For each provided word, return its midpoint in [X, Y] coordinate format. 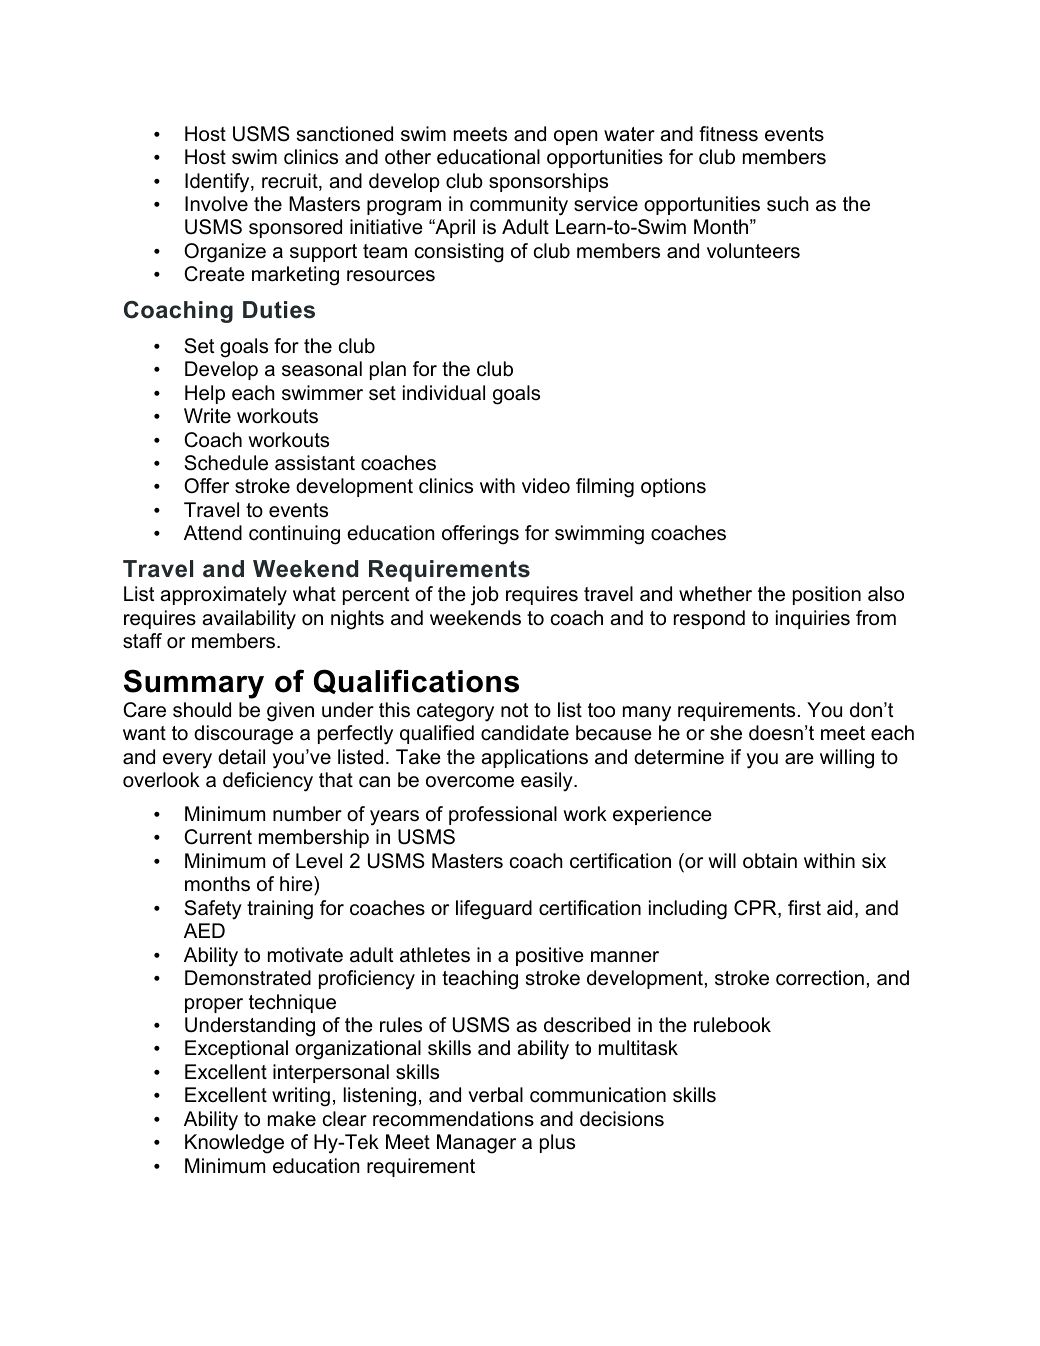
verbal [495, 1095]
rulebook [732, 1025]
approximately [223, 596]
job [485, 596]
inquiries [813, 619]
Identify [218, 183]
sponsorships [548, 182]
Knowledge [234, 1144]
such [788, 204]
